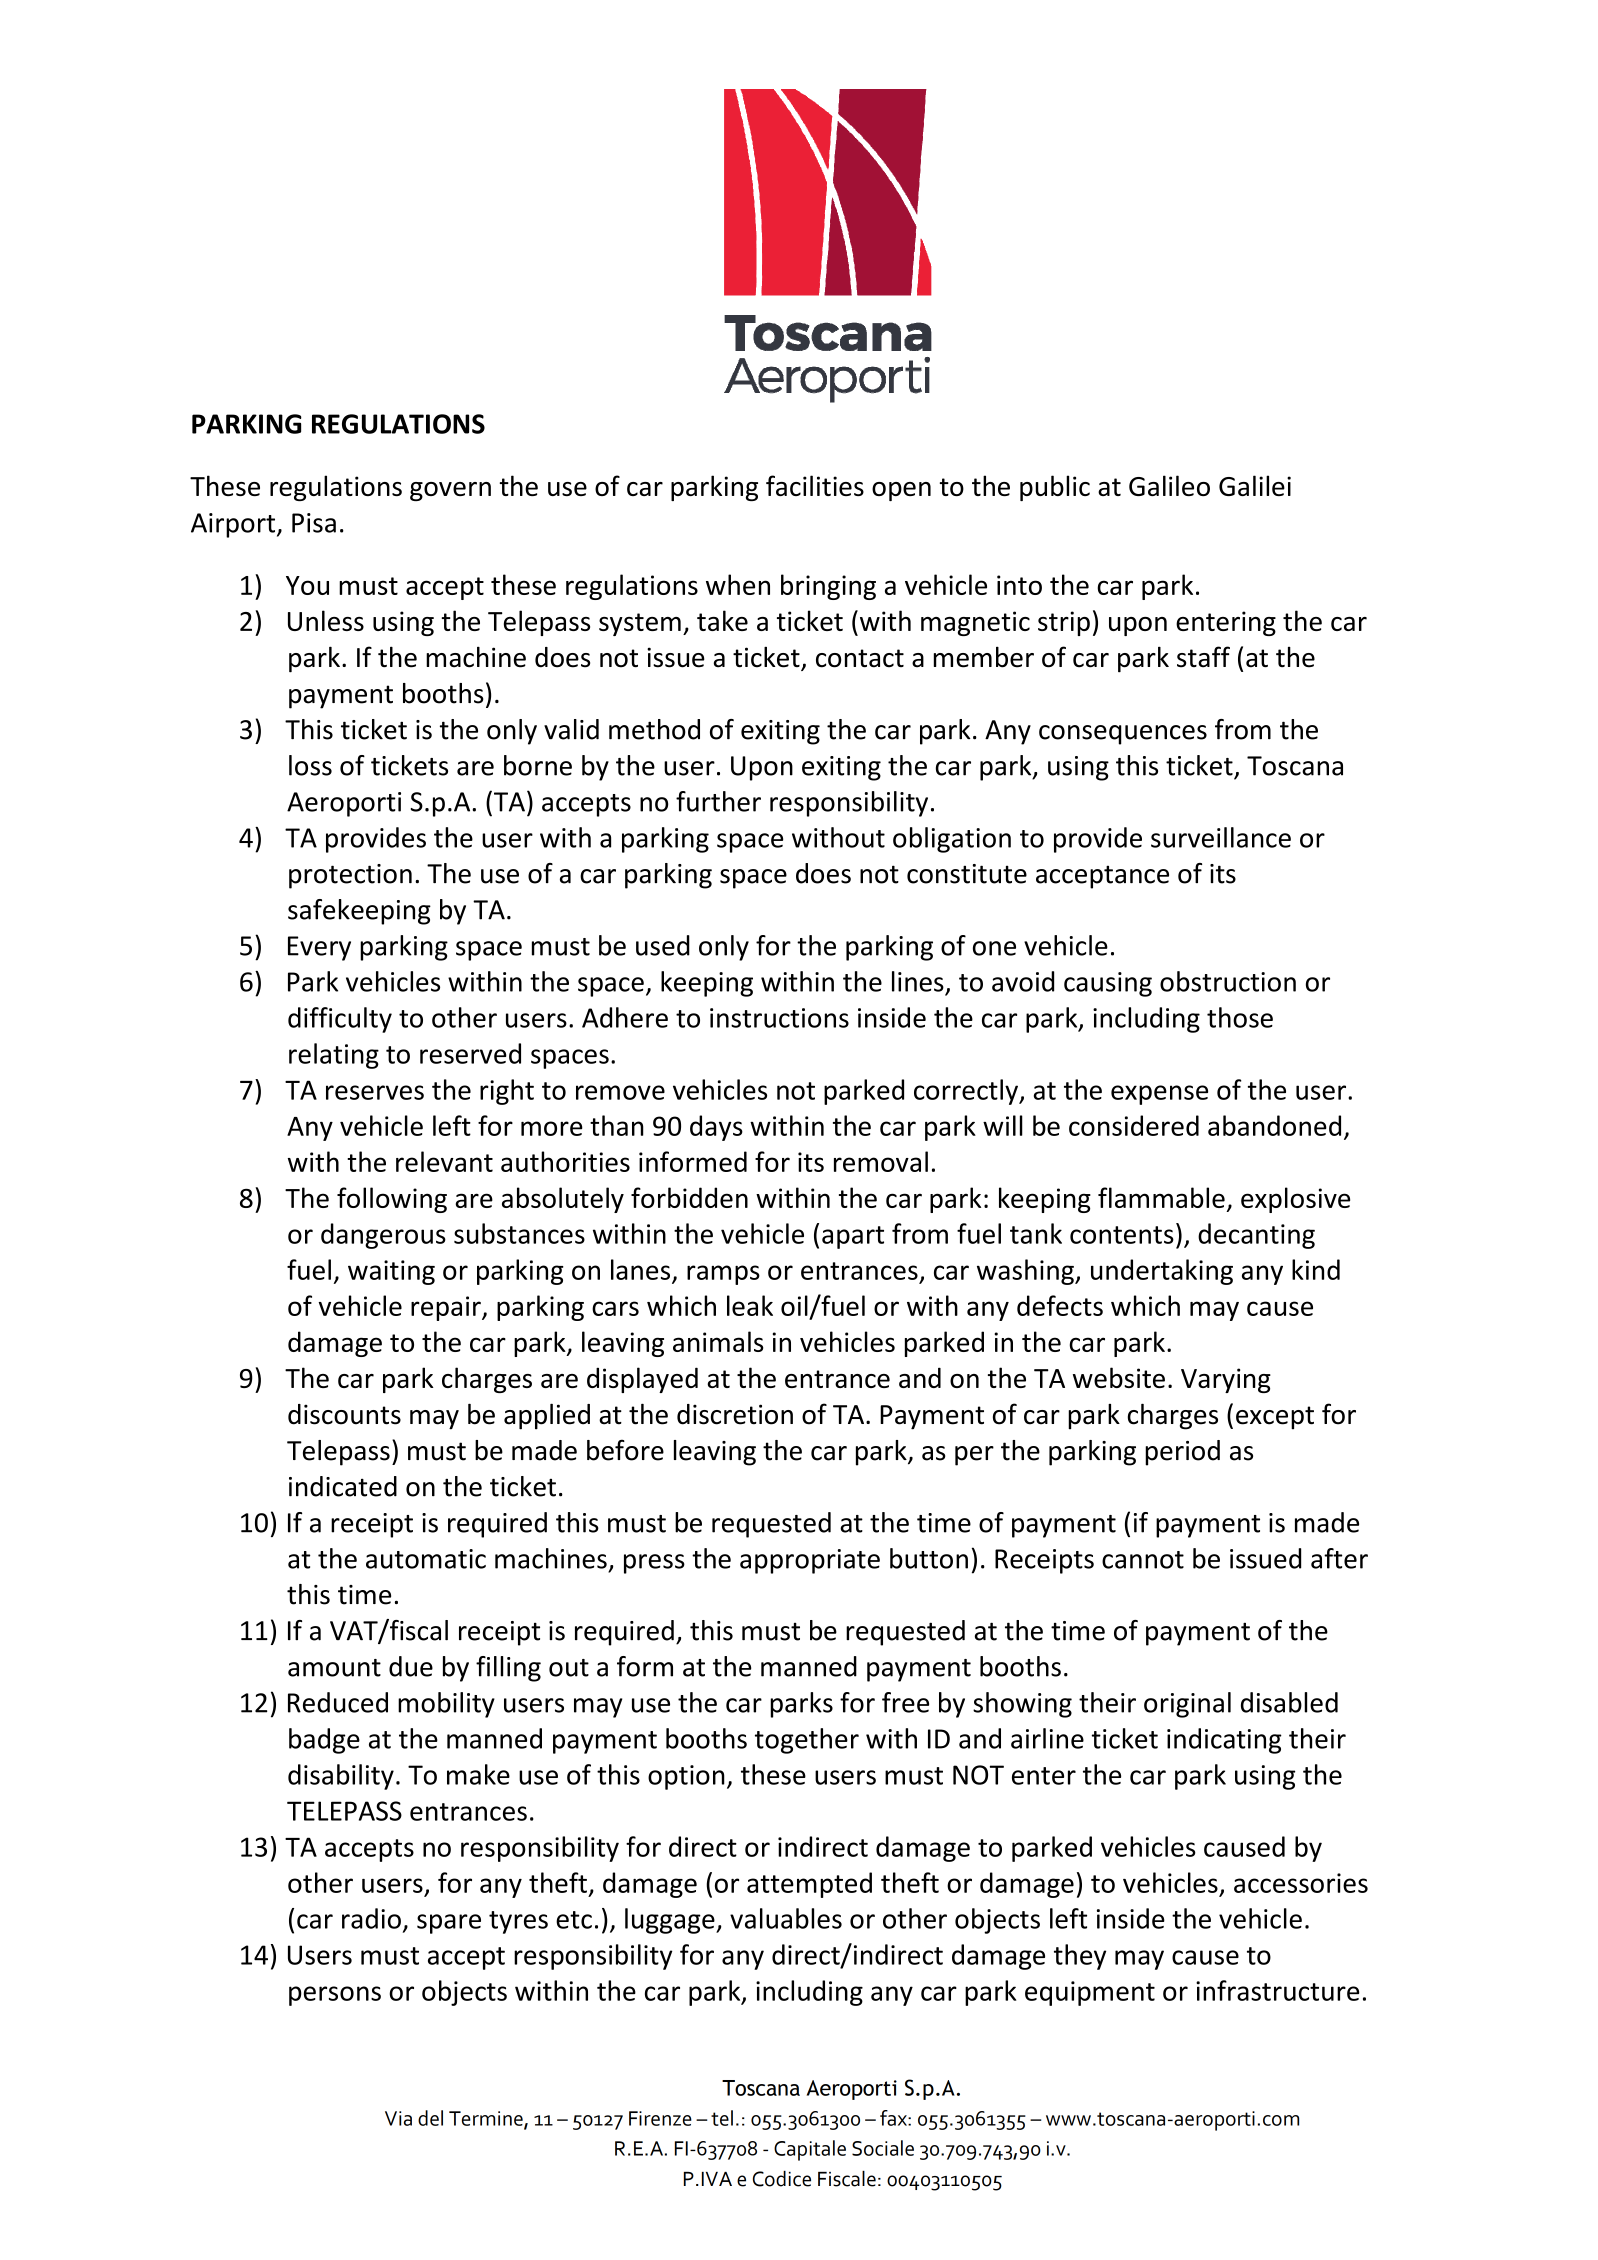 The height and width of the document is (2260, 1598). I want to click on facilities, so click(815, 485).
